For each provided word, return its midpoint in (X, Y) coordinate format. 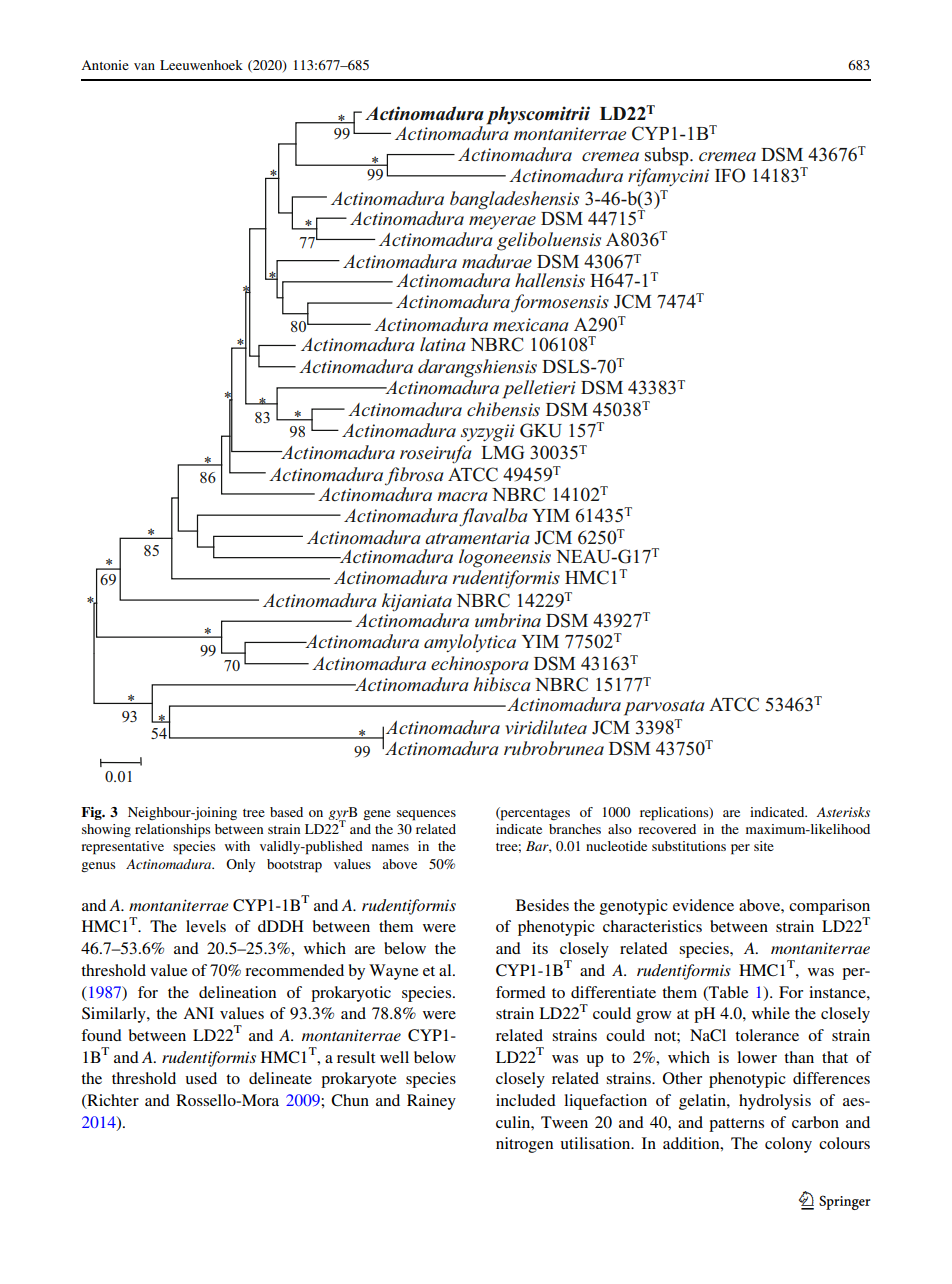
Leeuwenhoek (201, 65)
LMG (502, 452)
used (201, 1078)
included (526, 1100)
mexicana (531, 324)
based (286, 812)
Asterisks (843, 812)
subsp (668, 156)
